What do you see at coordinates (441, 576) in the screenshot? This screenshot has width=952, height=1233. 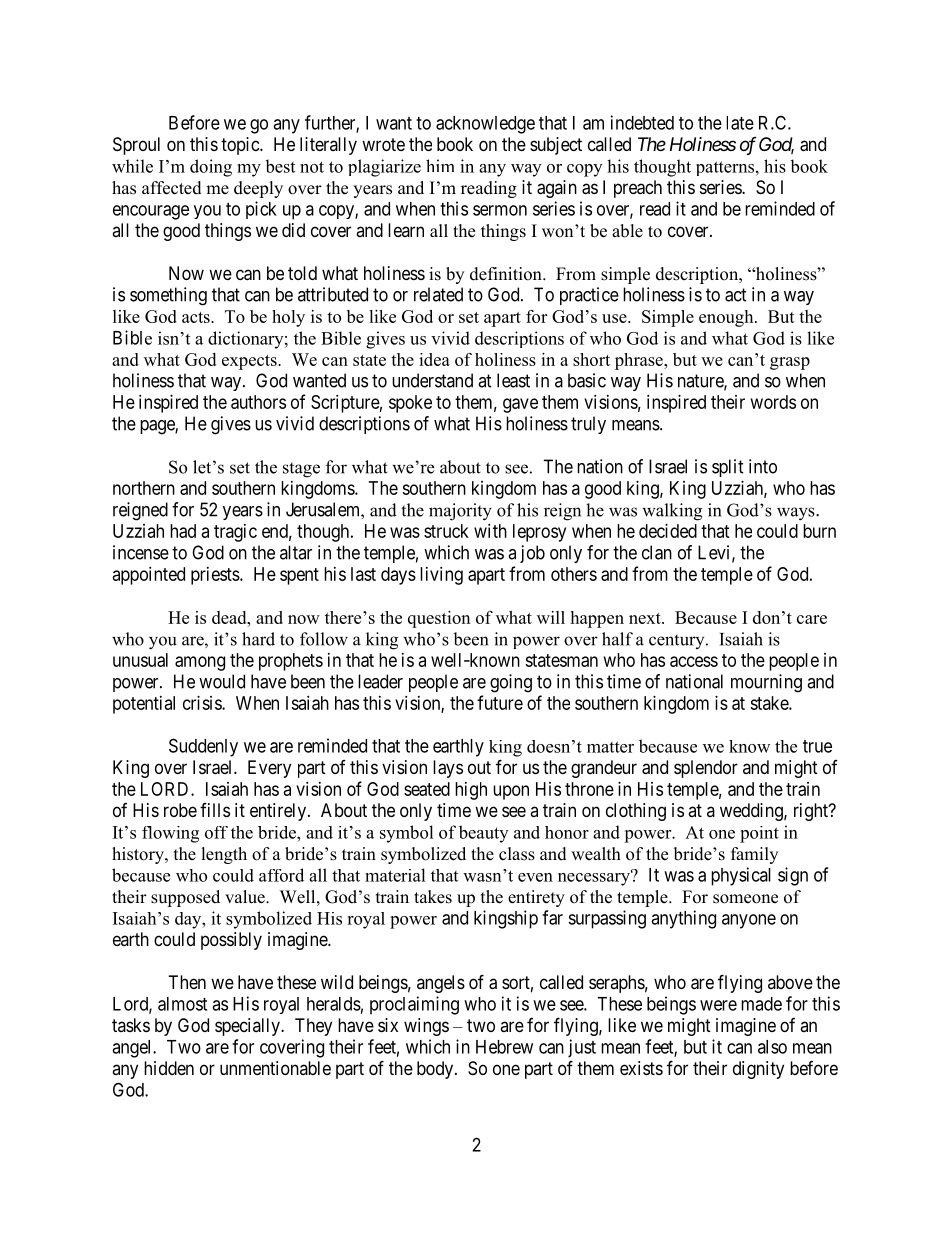 I see `living` at bounding box center [441, 576].
